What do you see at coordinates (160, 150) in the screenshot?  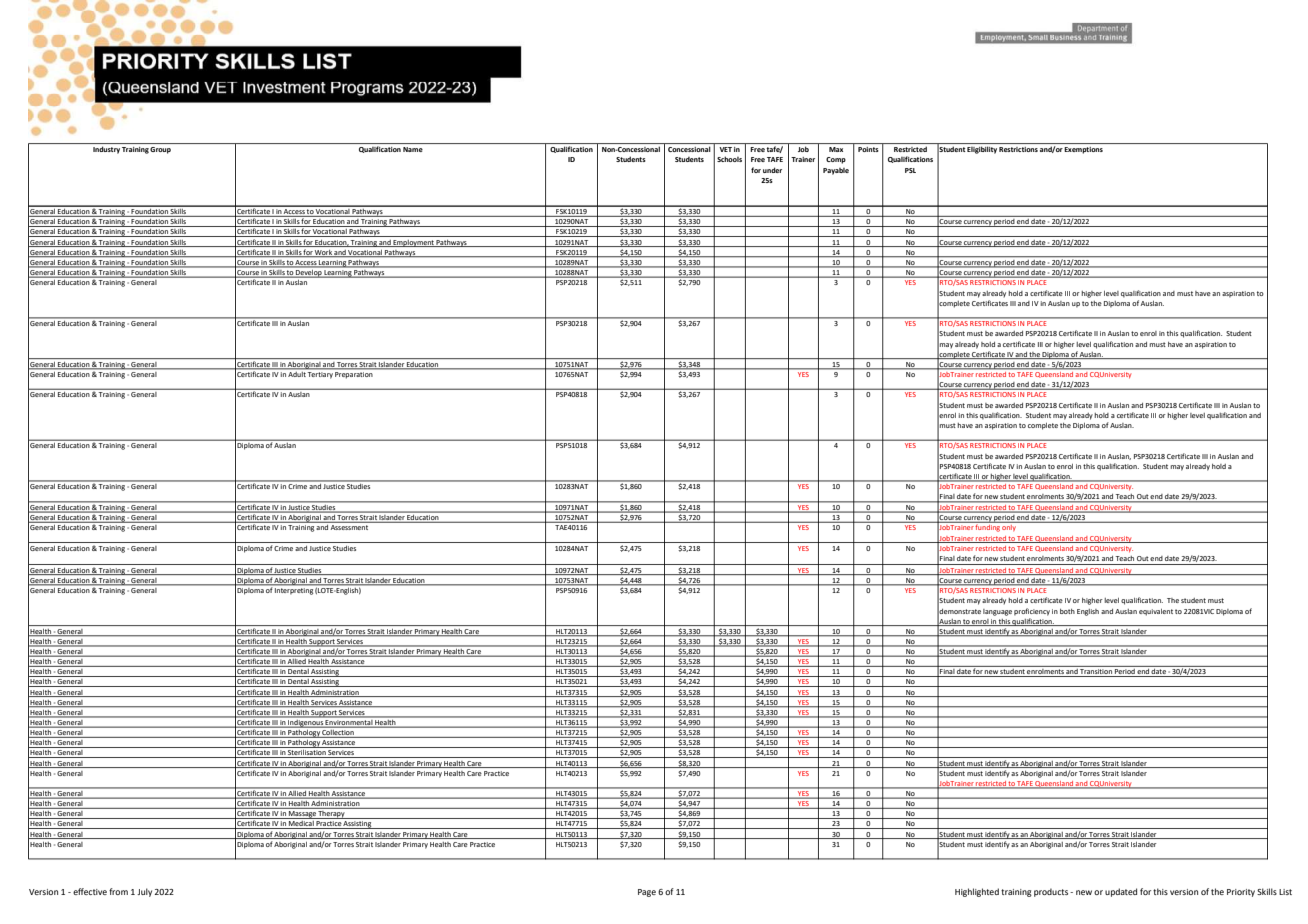 I see `Group` at bounding box center [160, 150].
